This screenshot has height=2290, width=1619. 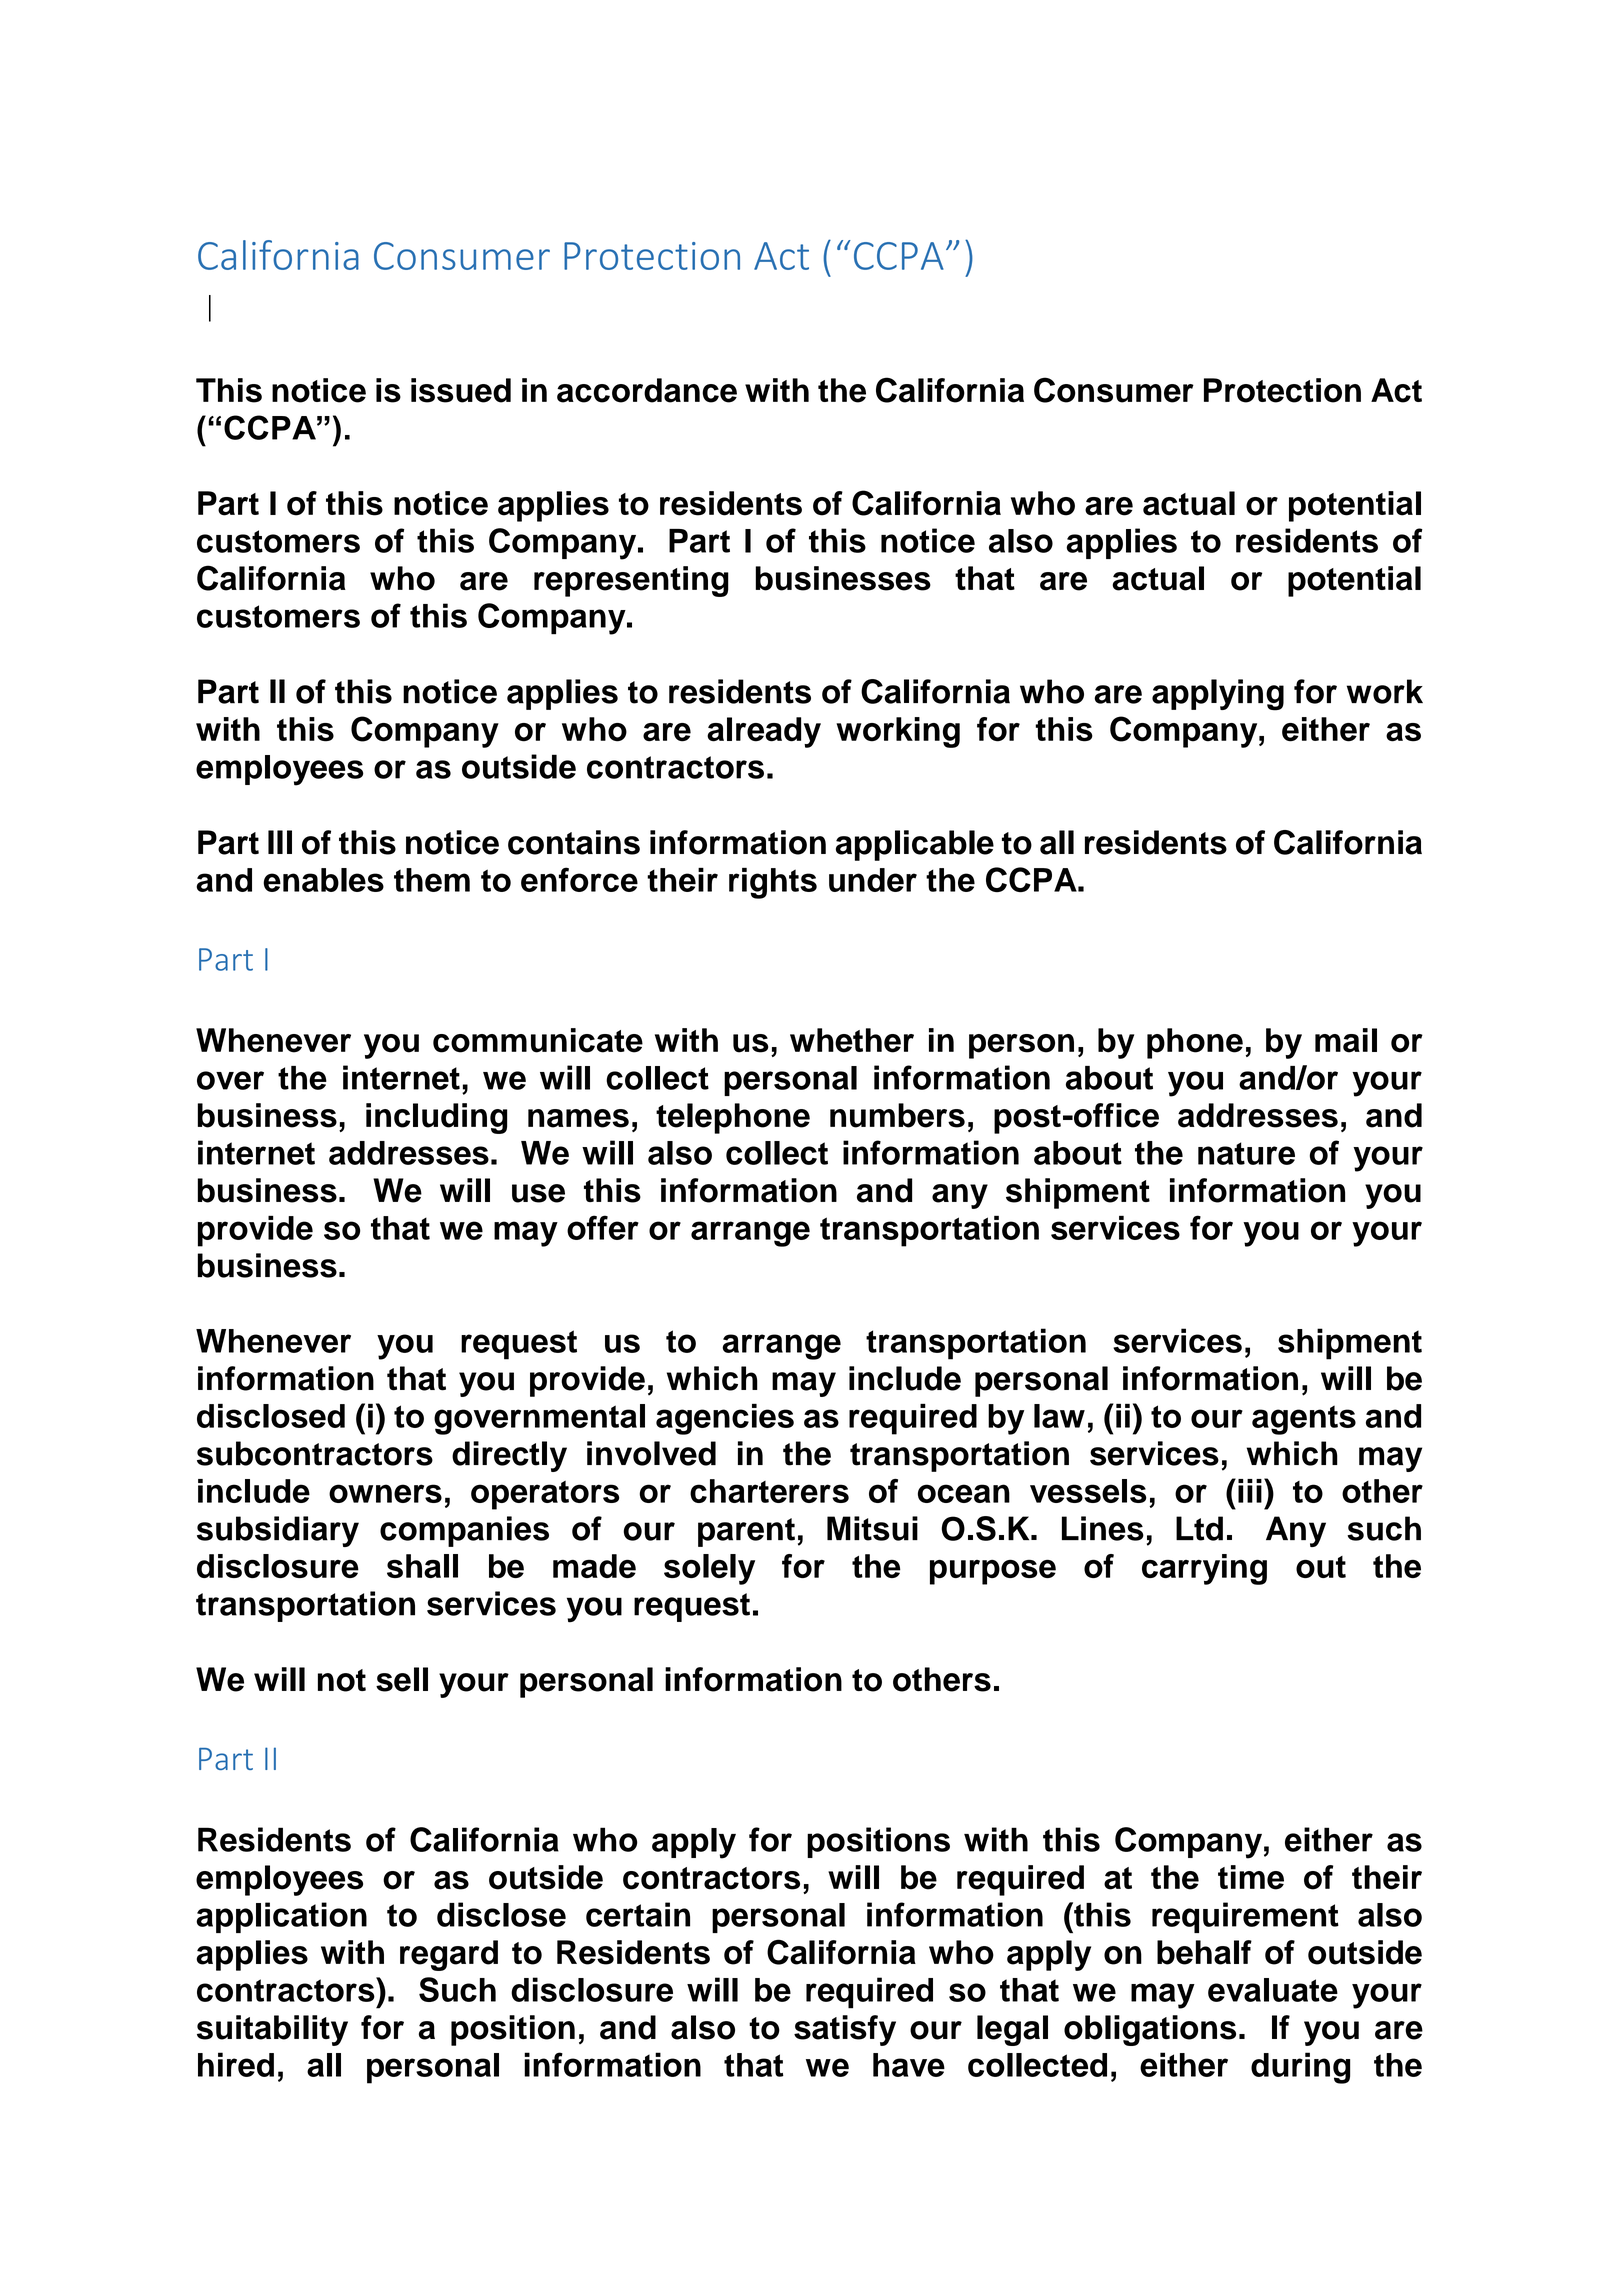 I want to click on issued, so click(x=461, y=390).
